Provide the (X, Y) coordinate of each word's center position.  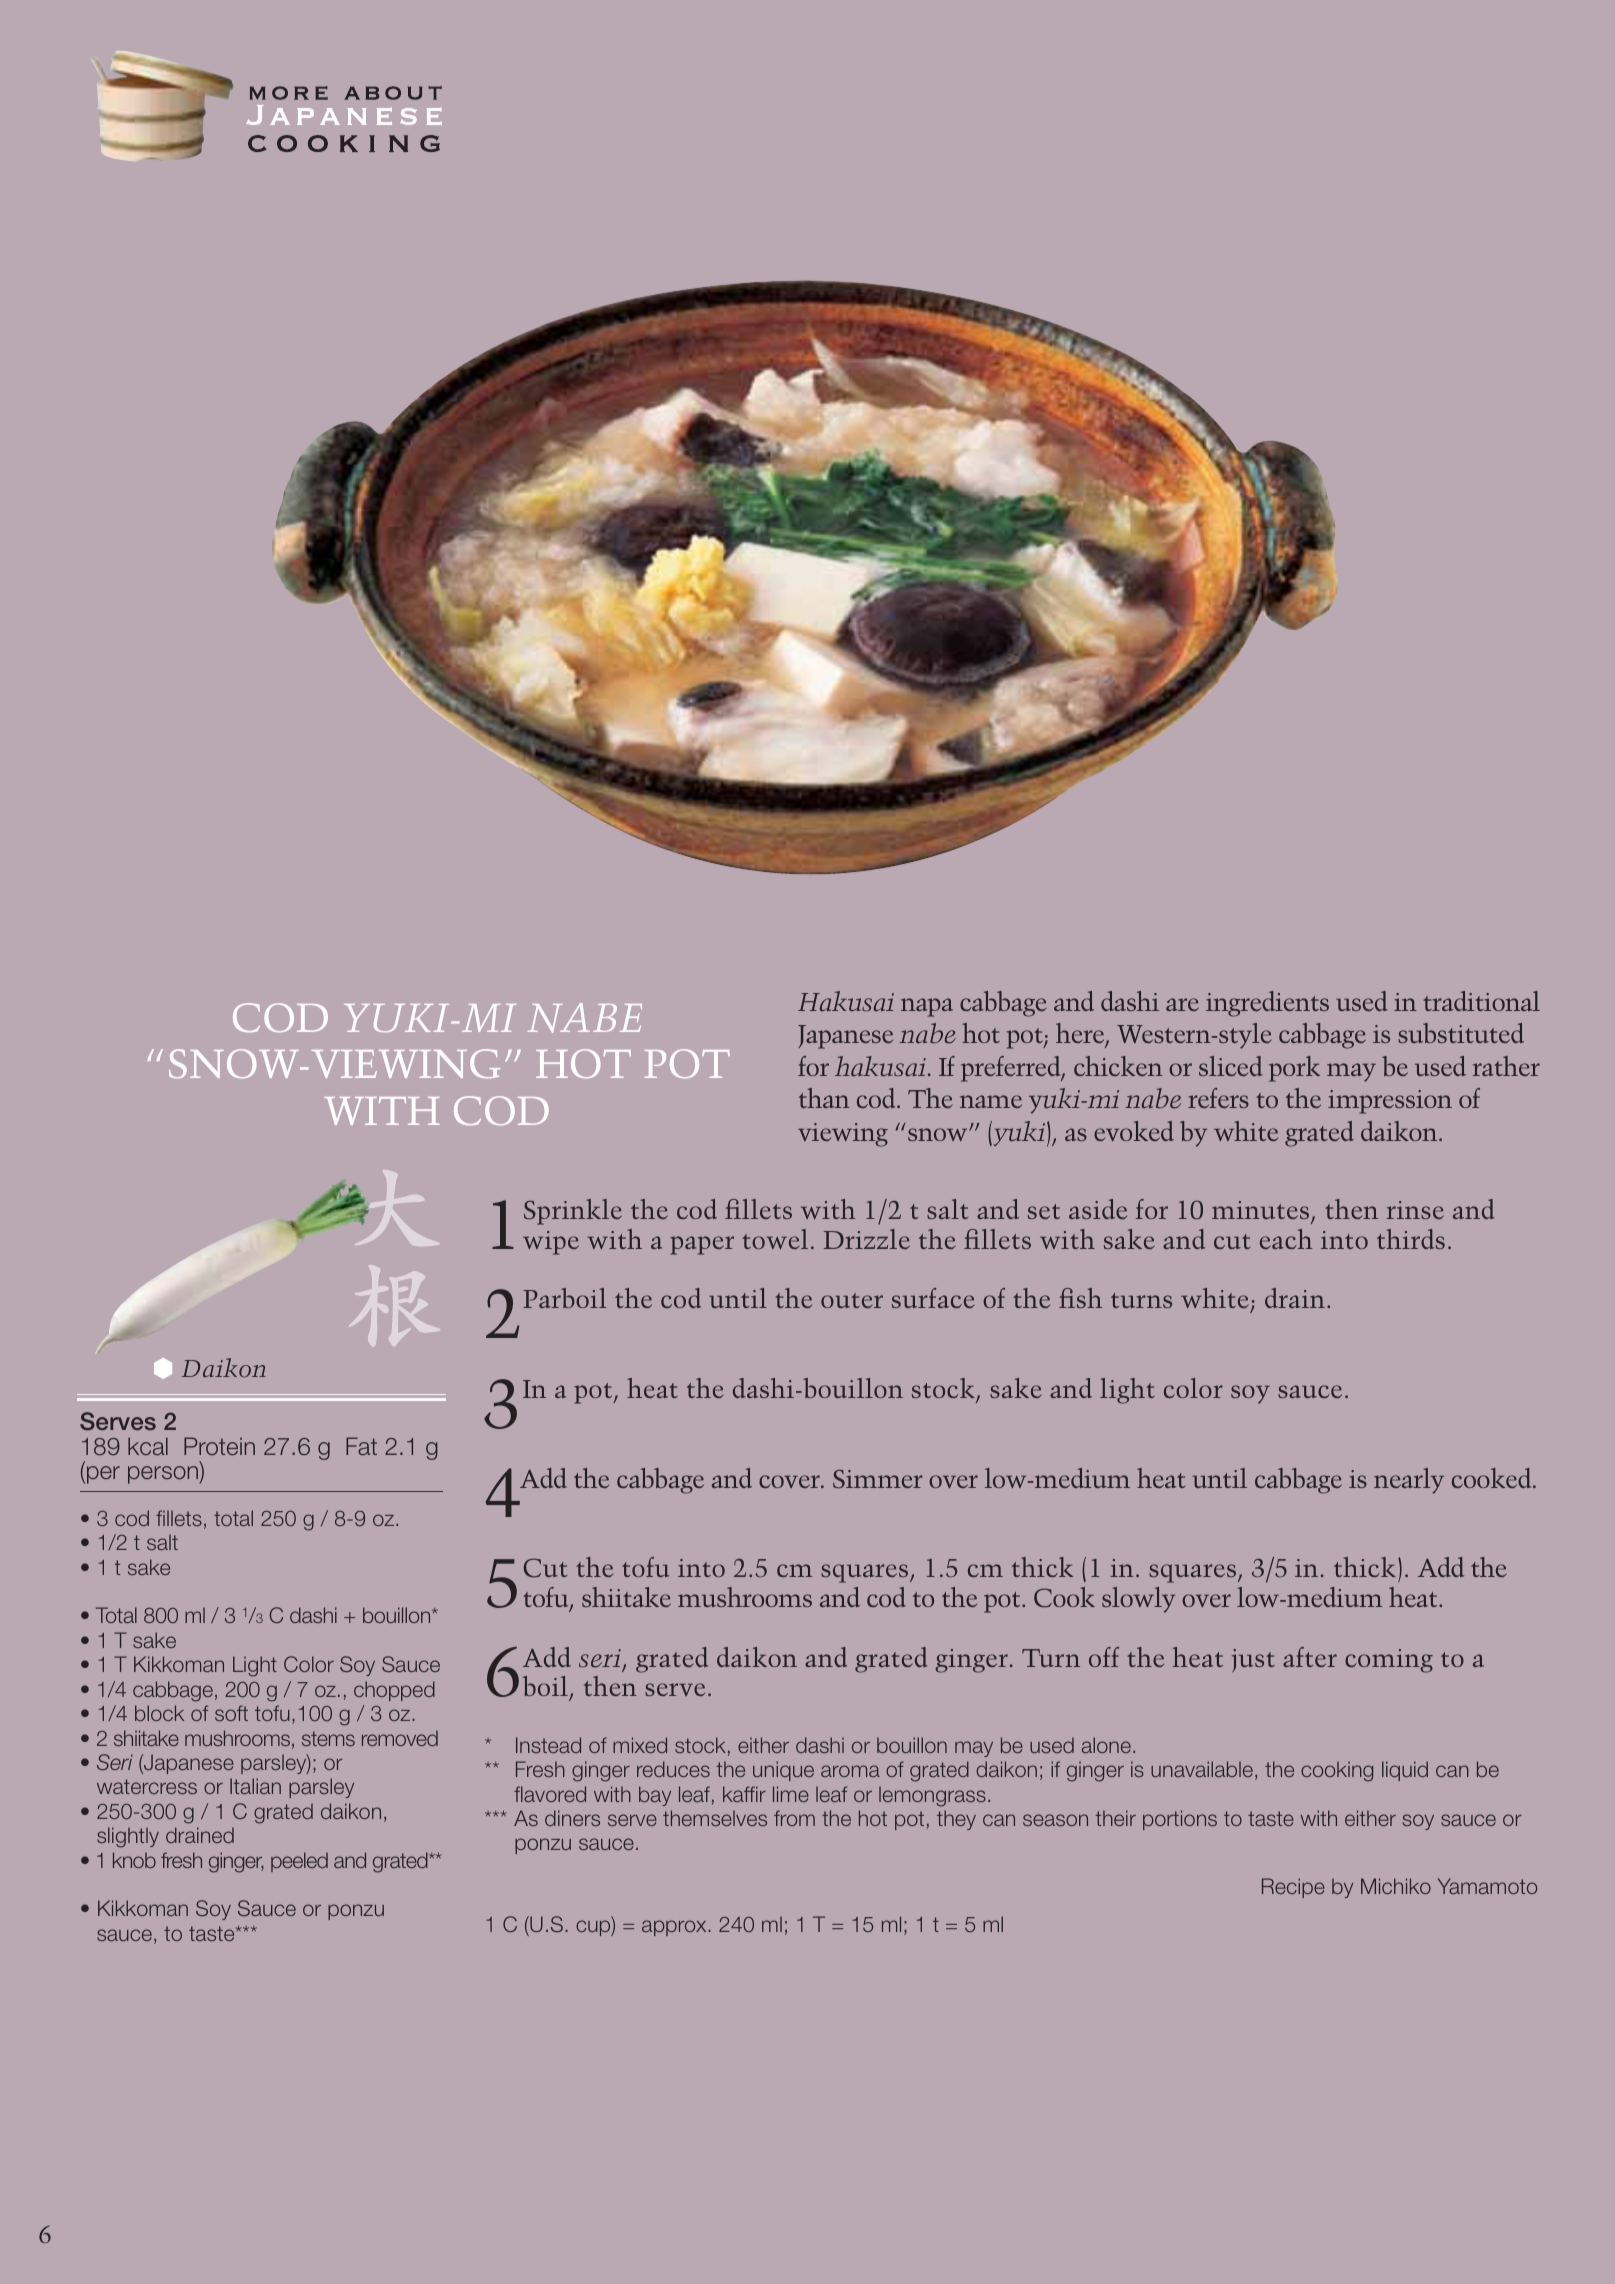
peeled (299, 1862)
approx (675, 1928)
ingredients (1267, 1004)
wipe (551, 1243)
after (1310, 1657)
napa (927, 1007)
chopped (394, 1691)
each (1286, 1239)
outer (852, 1300)
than (824, 1098)
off (1104, 1657)
